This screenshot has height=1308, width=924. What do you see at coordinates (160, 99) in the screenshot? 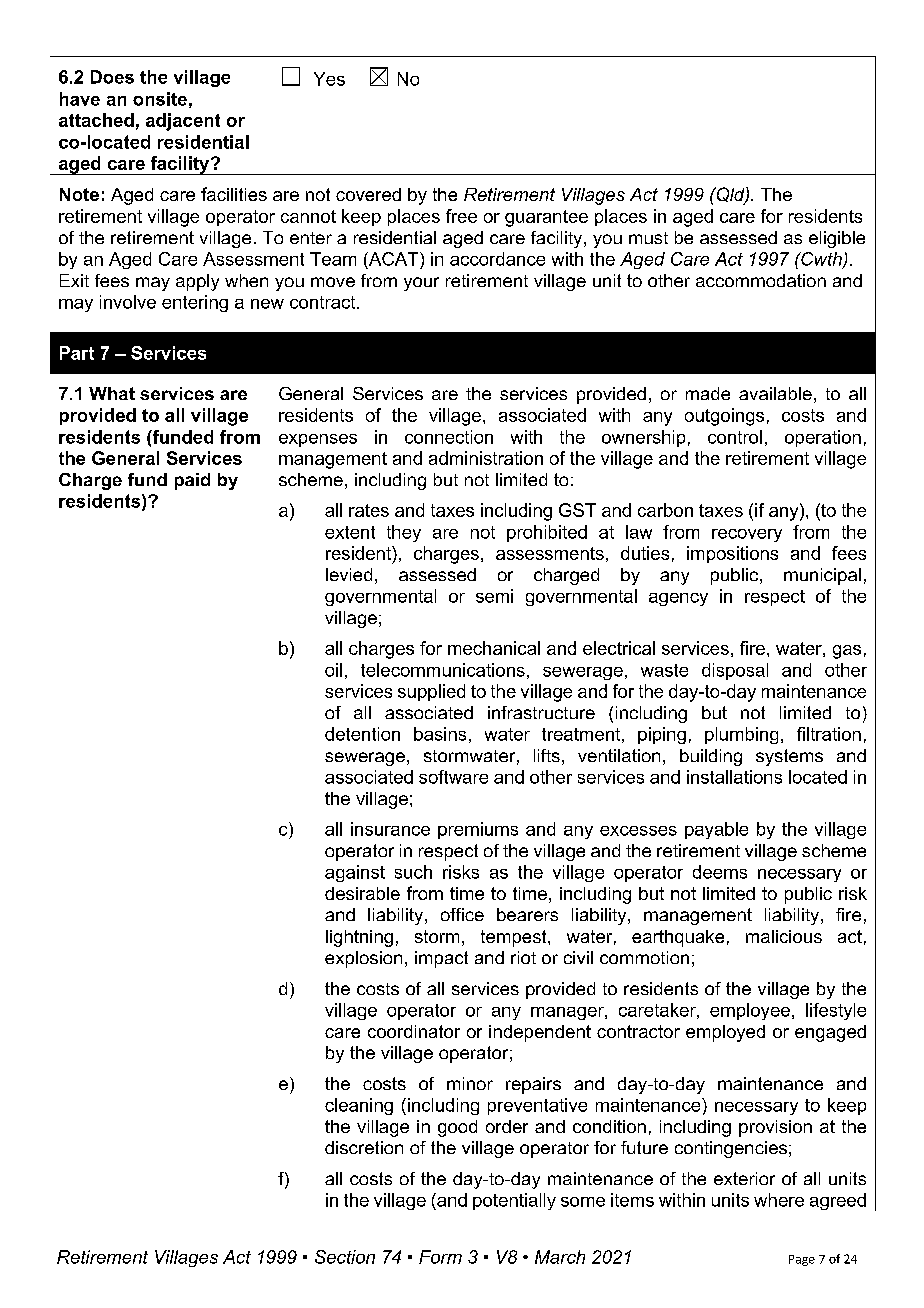
I see `onsite` at bounding box center [160, 99].
